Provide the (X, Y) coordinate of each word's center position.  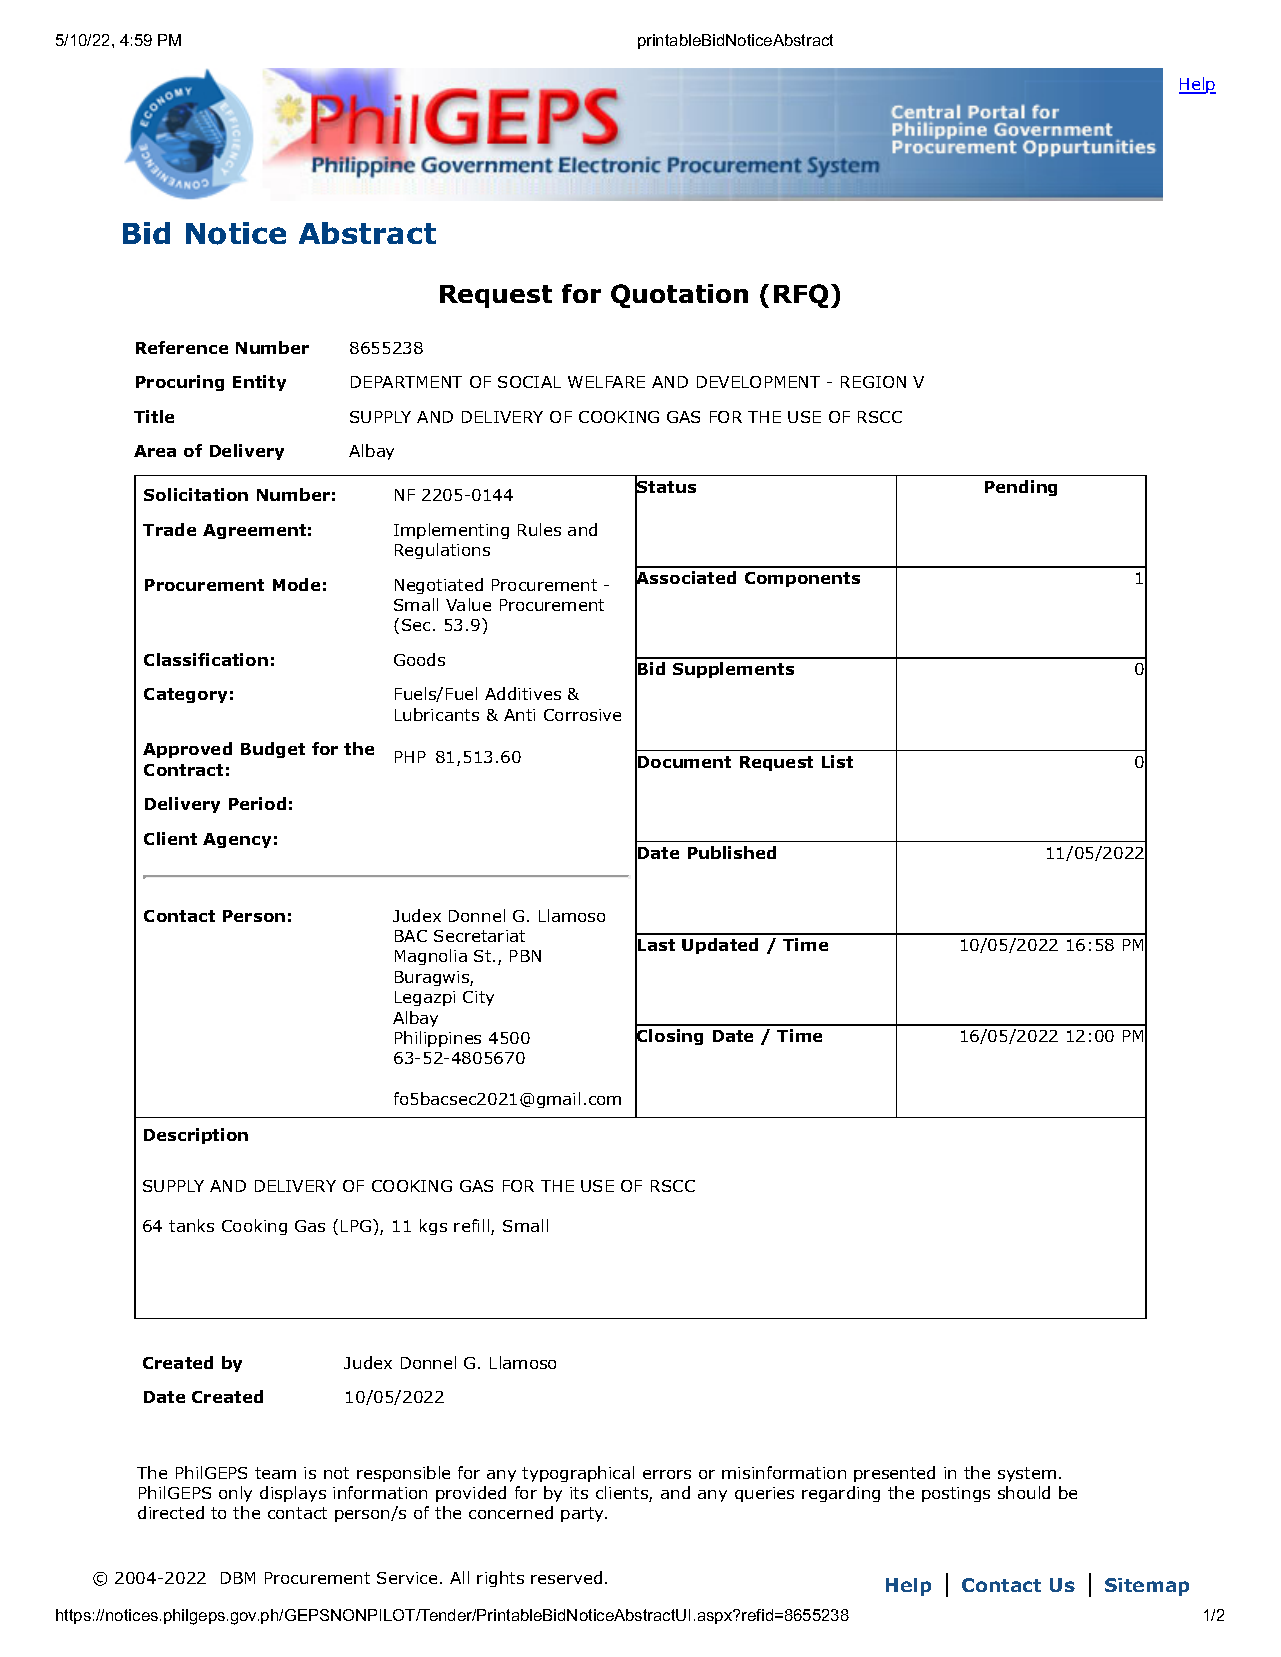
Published (732, 852)
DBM (238, 1578)
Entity (259, 383)
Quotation (679, 296)
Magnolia (431, 957)
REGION (873, 382)
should (1024, 1492)
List (837, 761)
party (584, 1514)
